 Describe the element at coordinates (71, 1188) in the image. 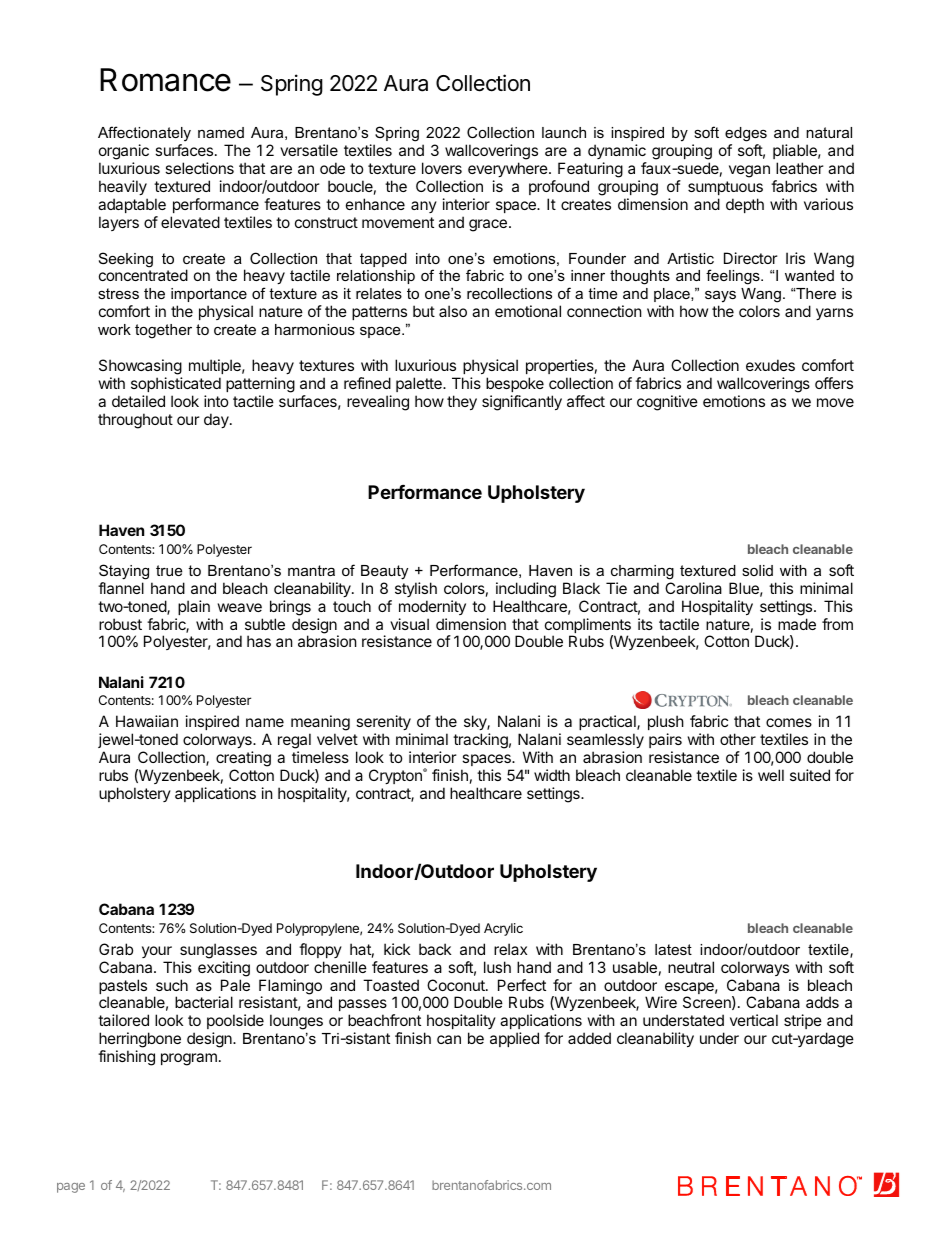

I see `page` at that location.
